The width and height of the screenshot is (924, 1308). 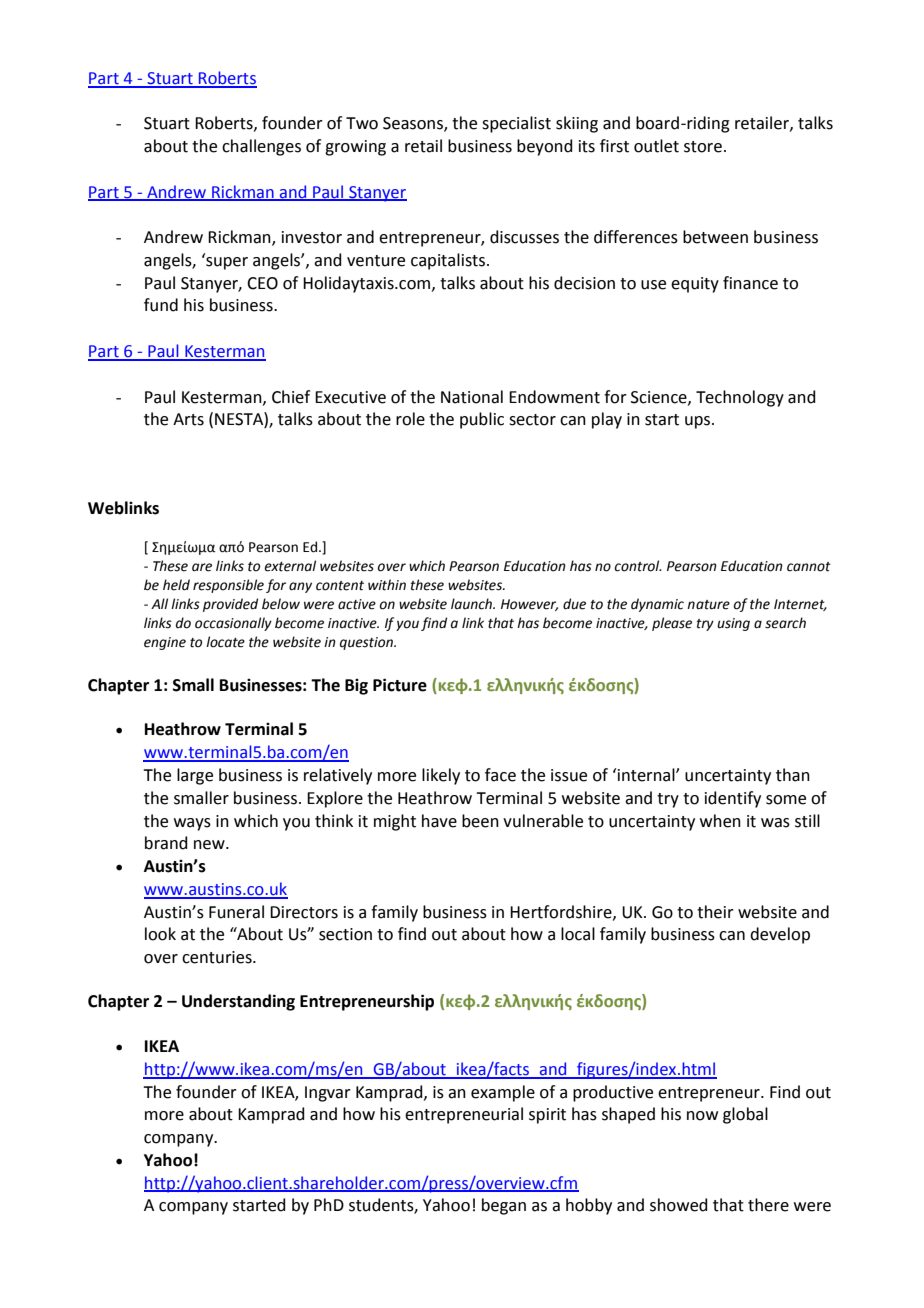 I want to click on external, so click(x=290, y=566).
